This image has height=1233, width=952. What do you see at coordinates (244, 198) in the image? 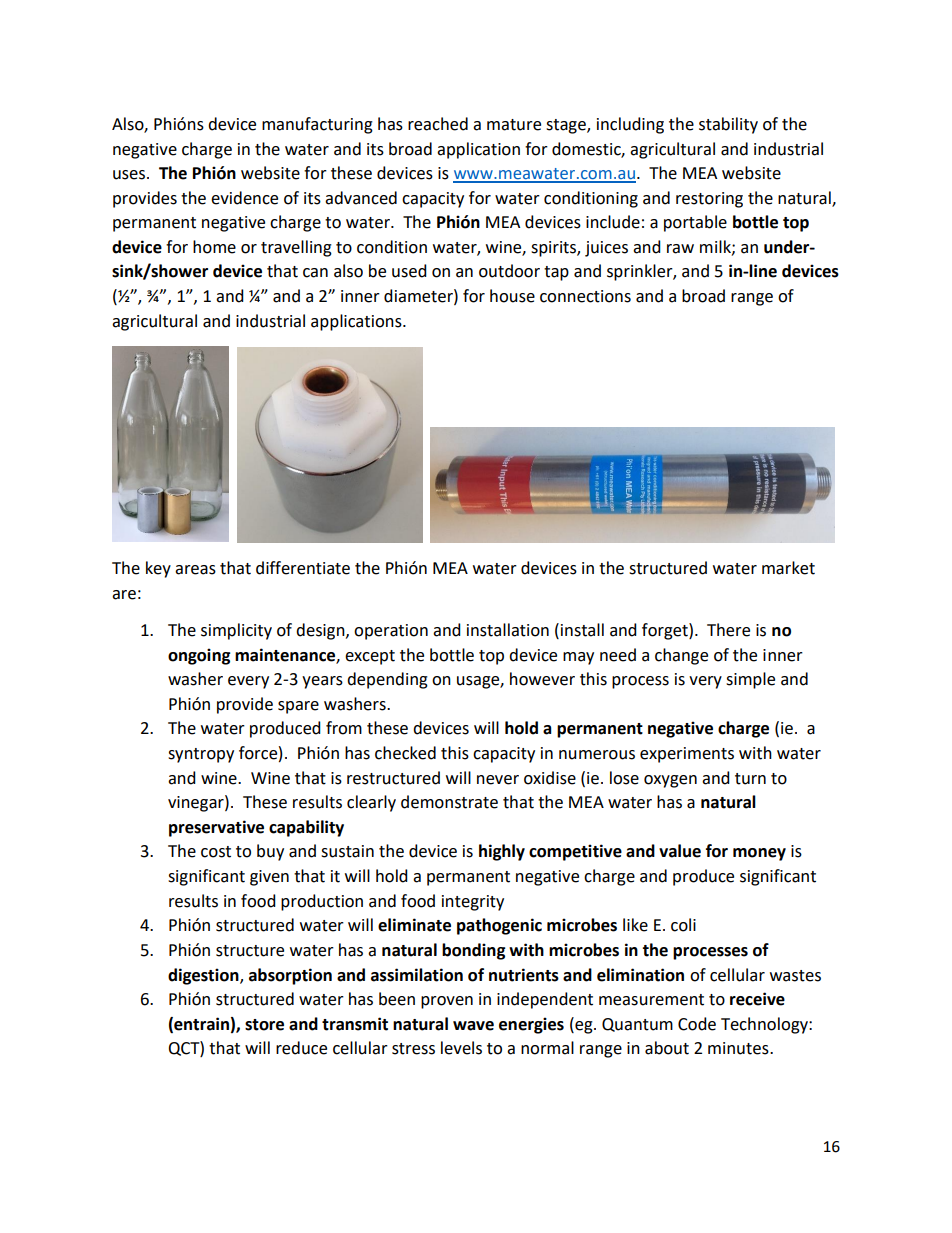
I see `evidence` at bounding box center [244, 198].
